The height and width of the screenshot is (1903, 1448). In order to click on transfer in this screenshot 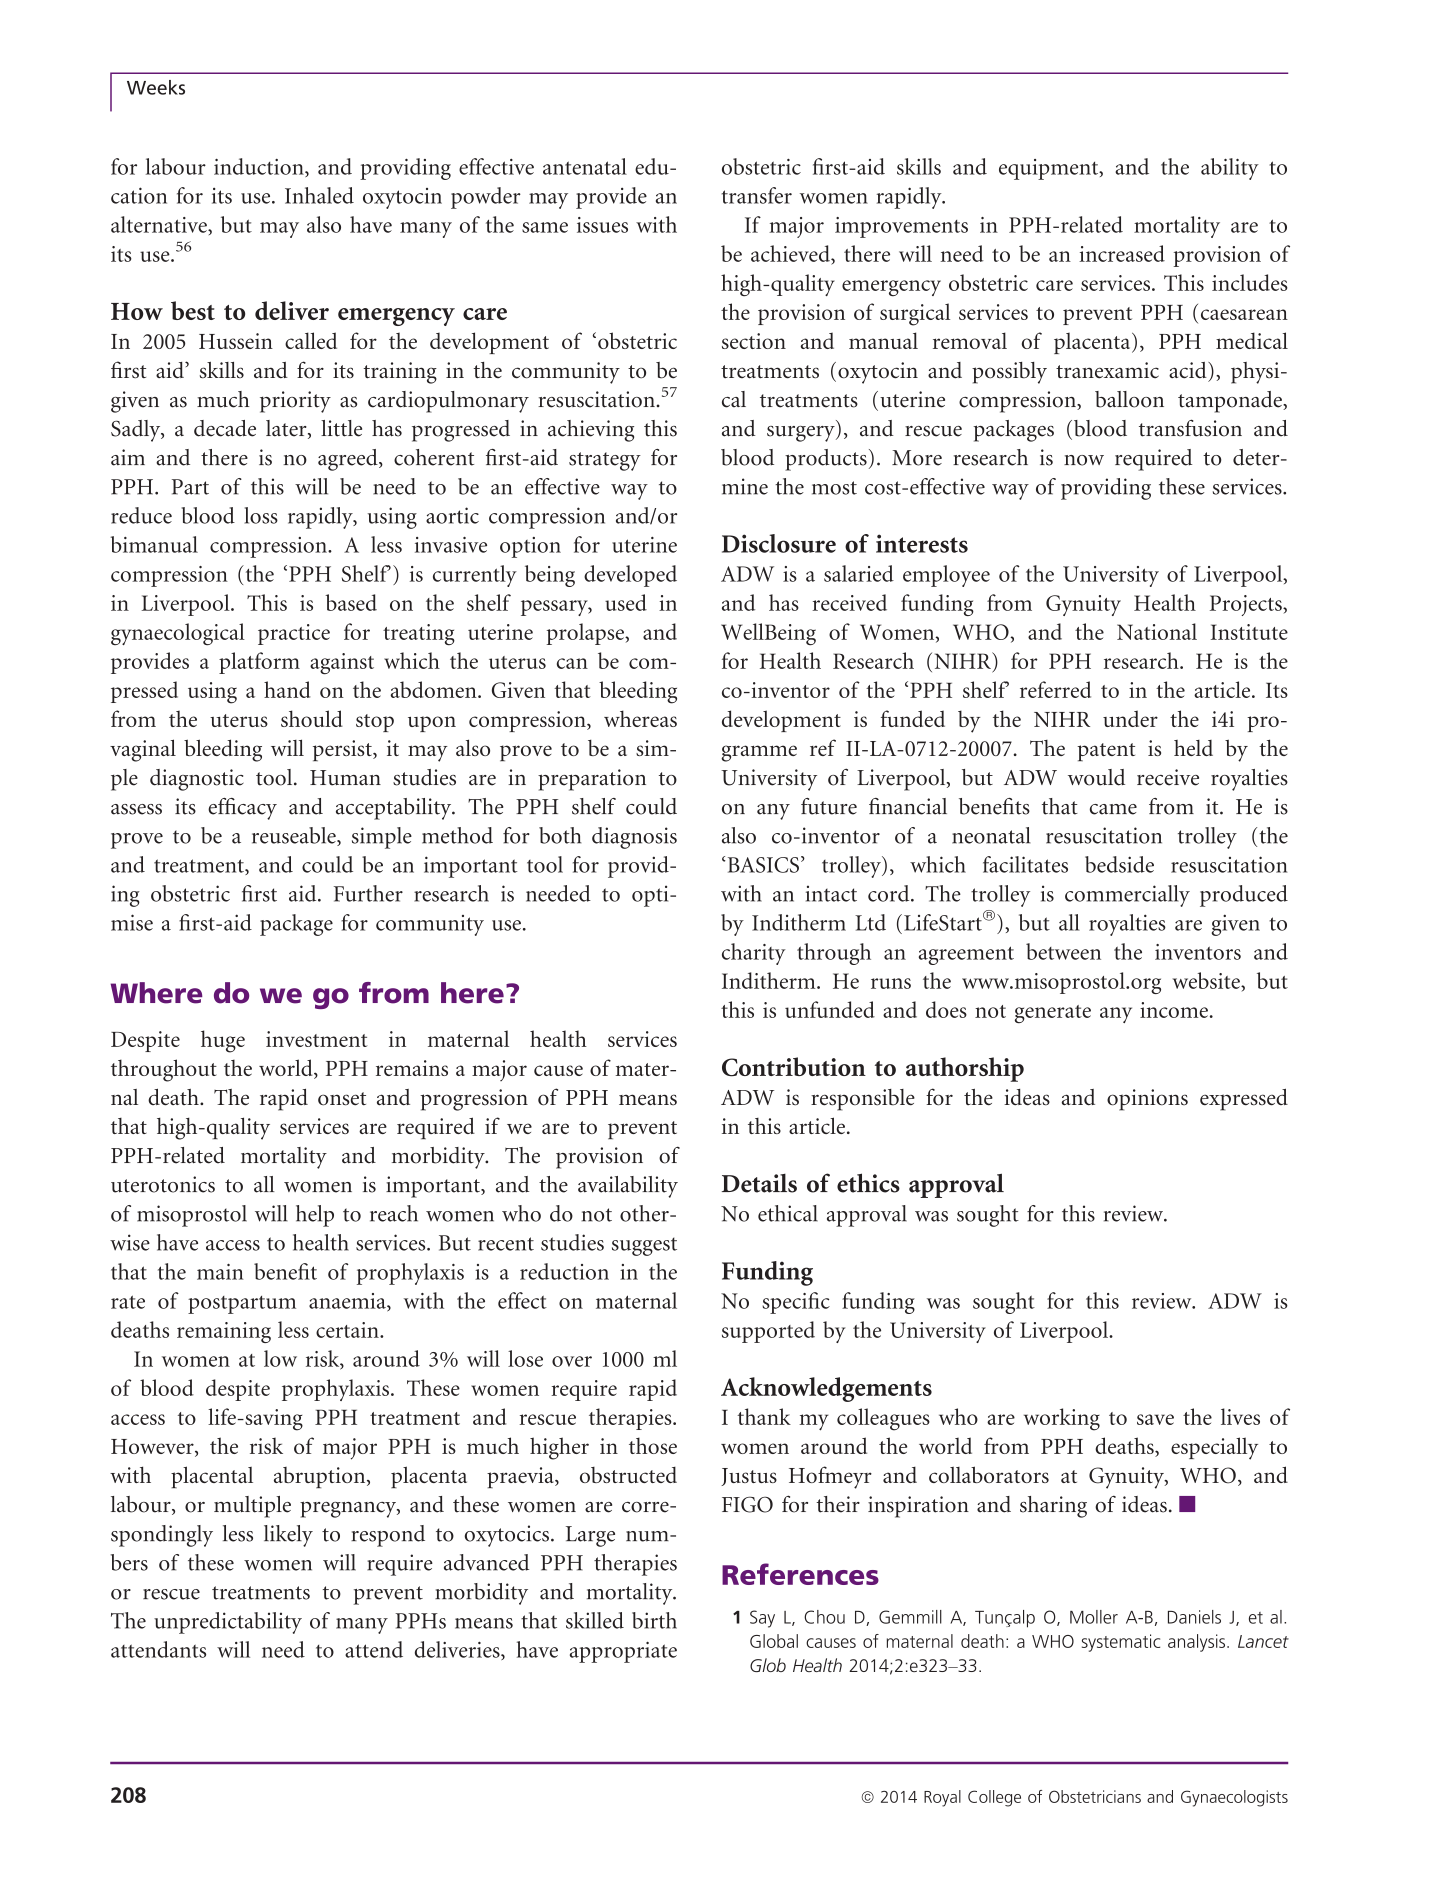, I will do `click(757, 195)`.
